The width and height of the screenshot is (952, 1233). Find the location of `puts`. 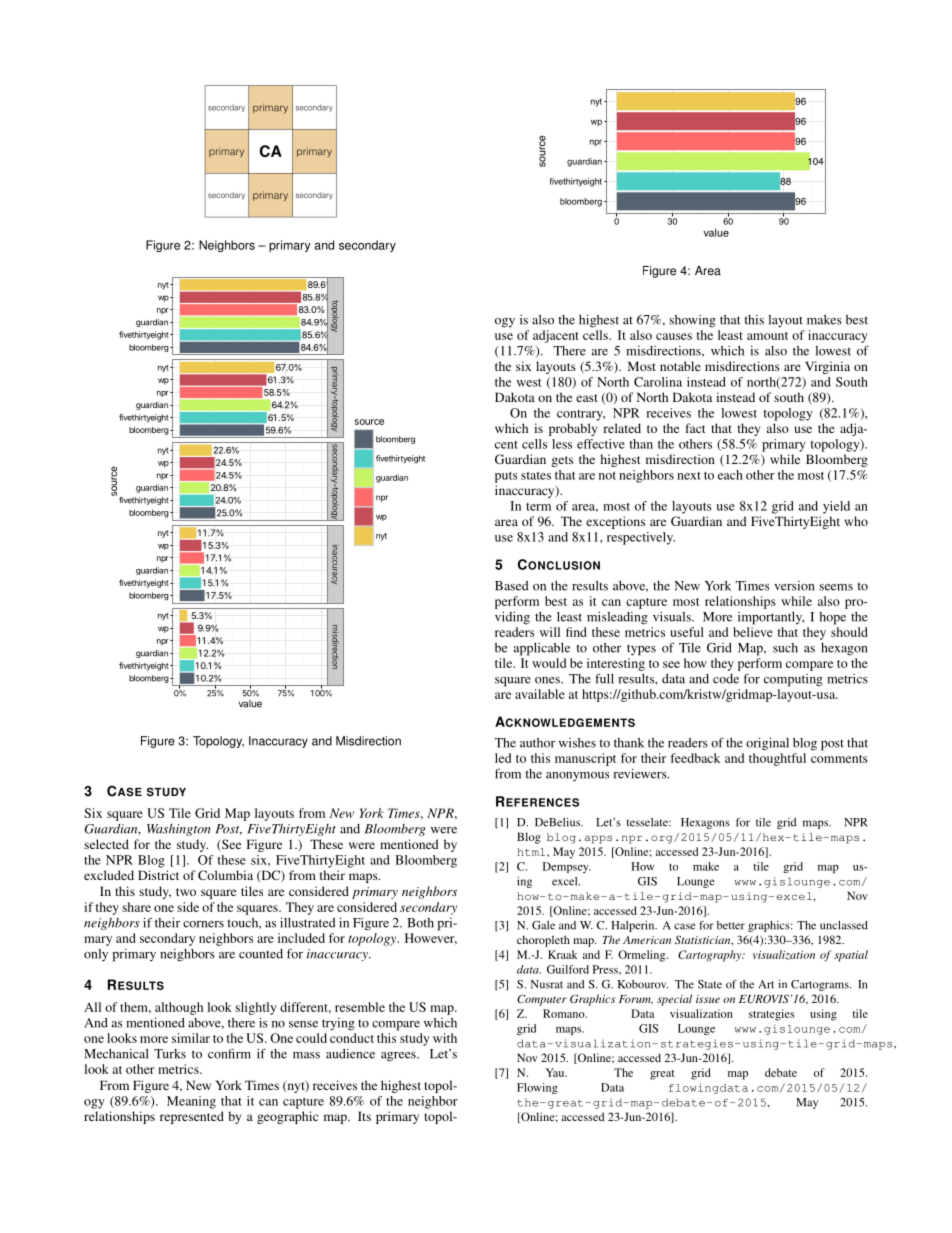

puts is located at coordinates (506, 477).
